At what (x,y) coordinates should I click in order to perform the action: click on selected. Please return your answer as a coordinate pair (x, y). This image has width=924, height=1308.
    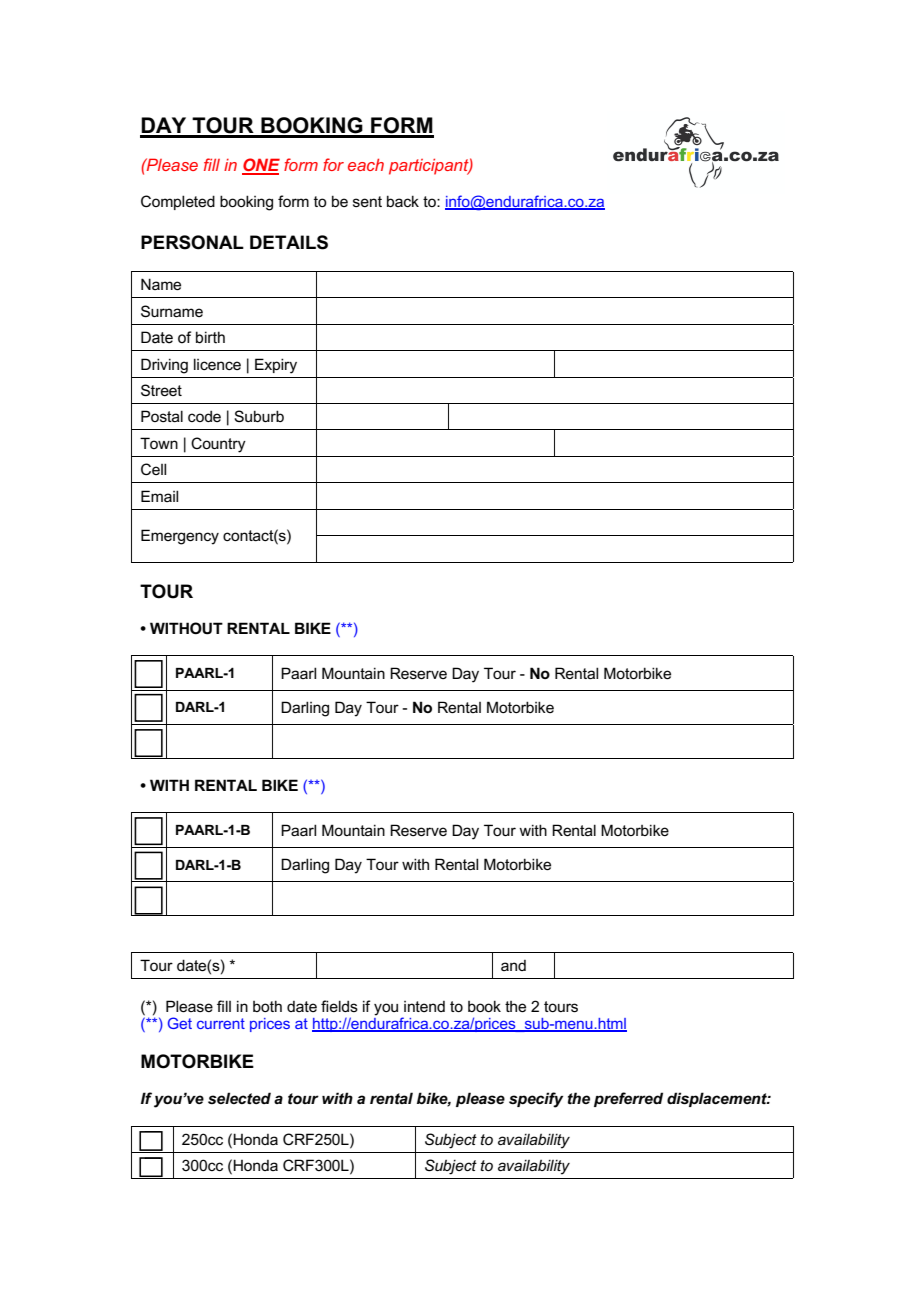
    Looking at the image, I should click on (239, 1098).
